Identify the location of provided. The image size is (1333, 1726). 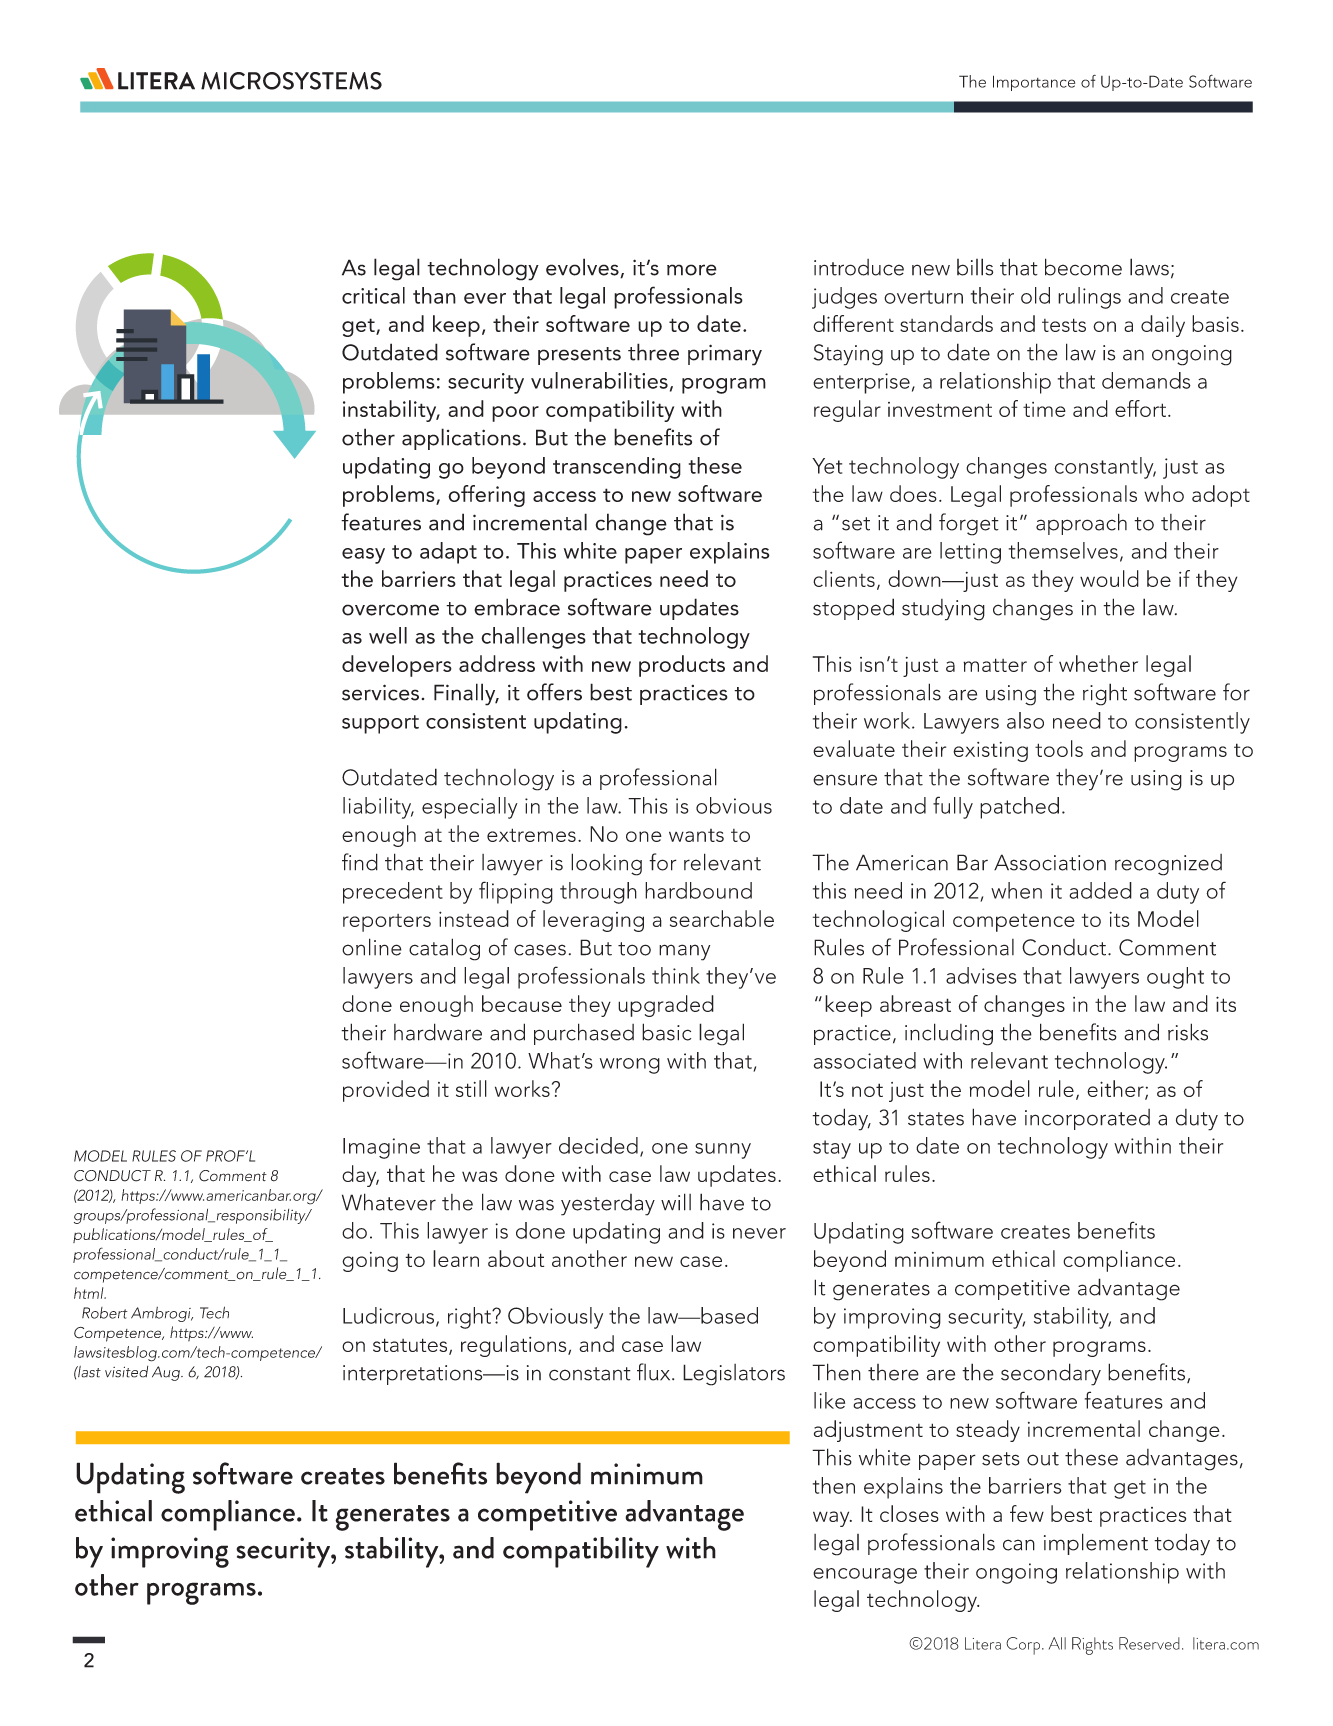
(386, 1091).
